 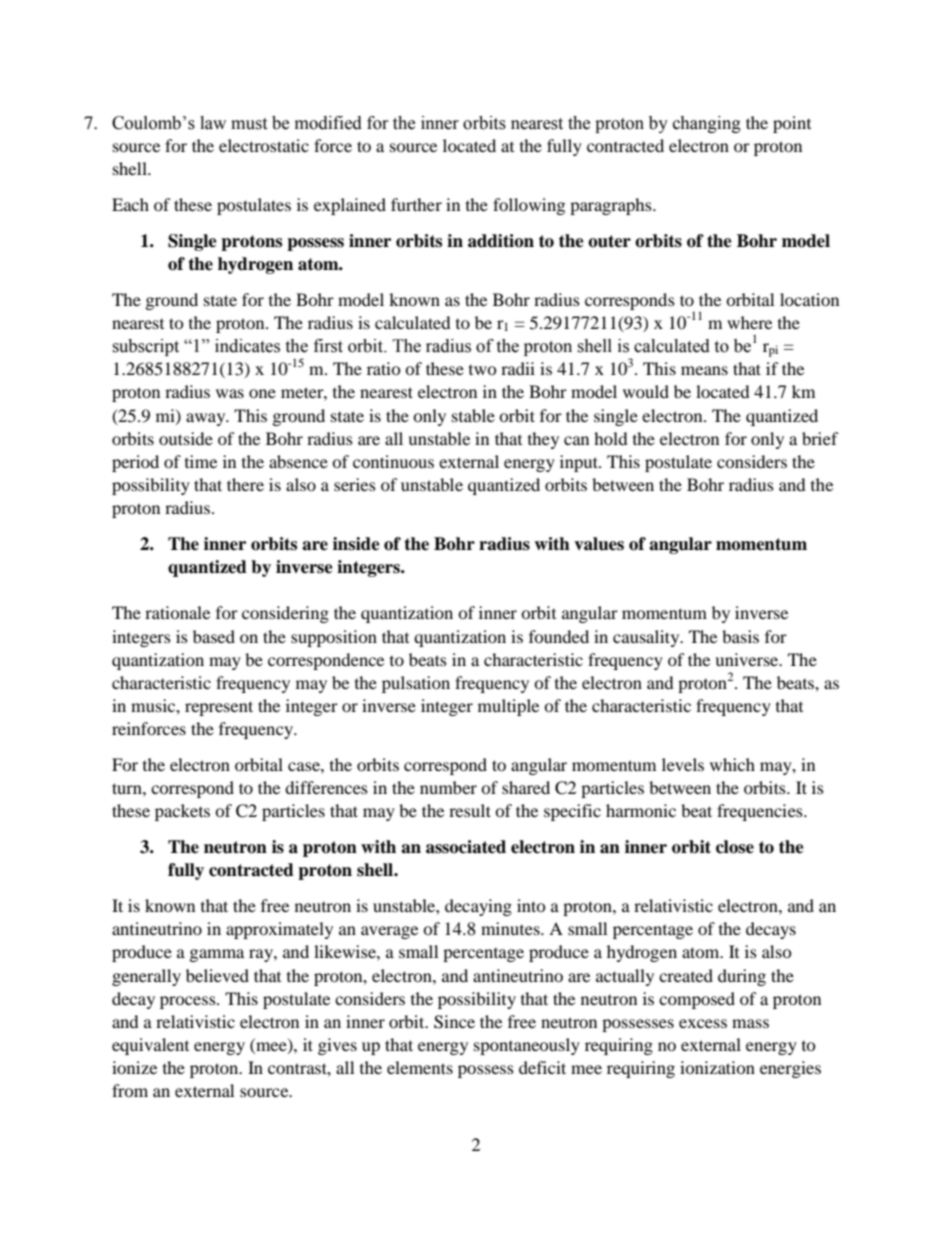 I want to click on changing, so click(x=707, y=124).
